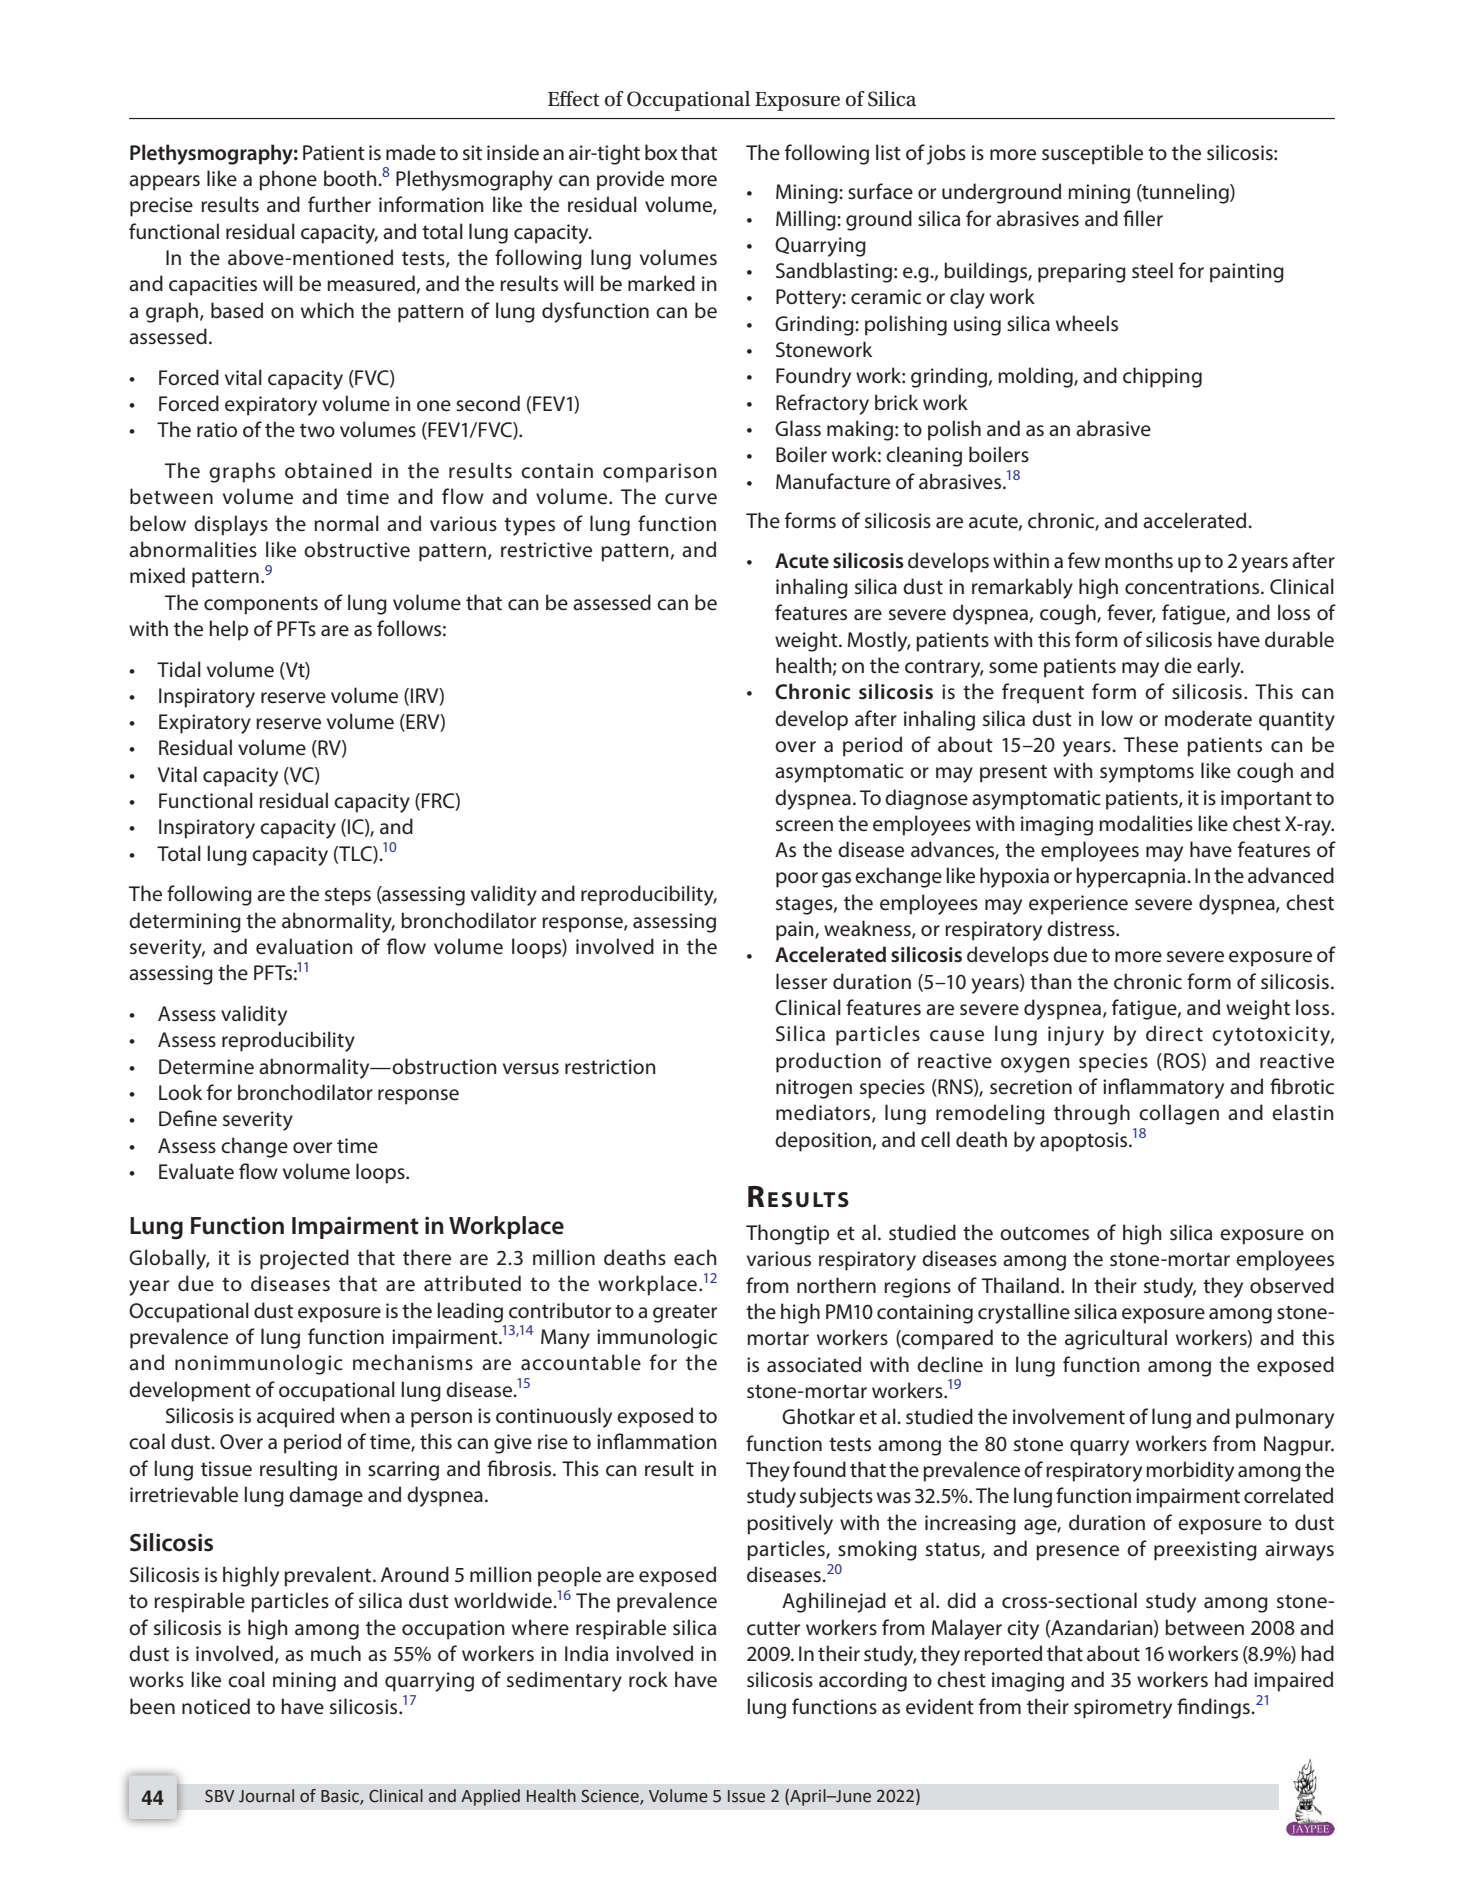  Describe the element at coordinates (1123, 1709) in the screenshot. I see `spirometry` at that location.
